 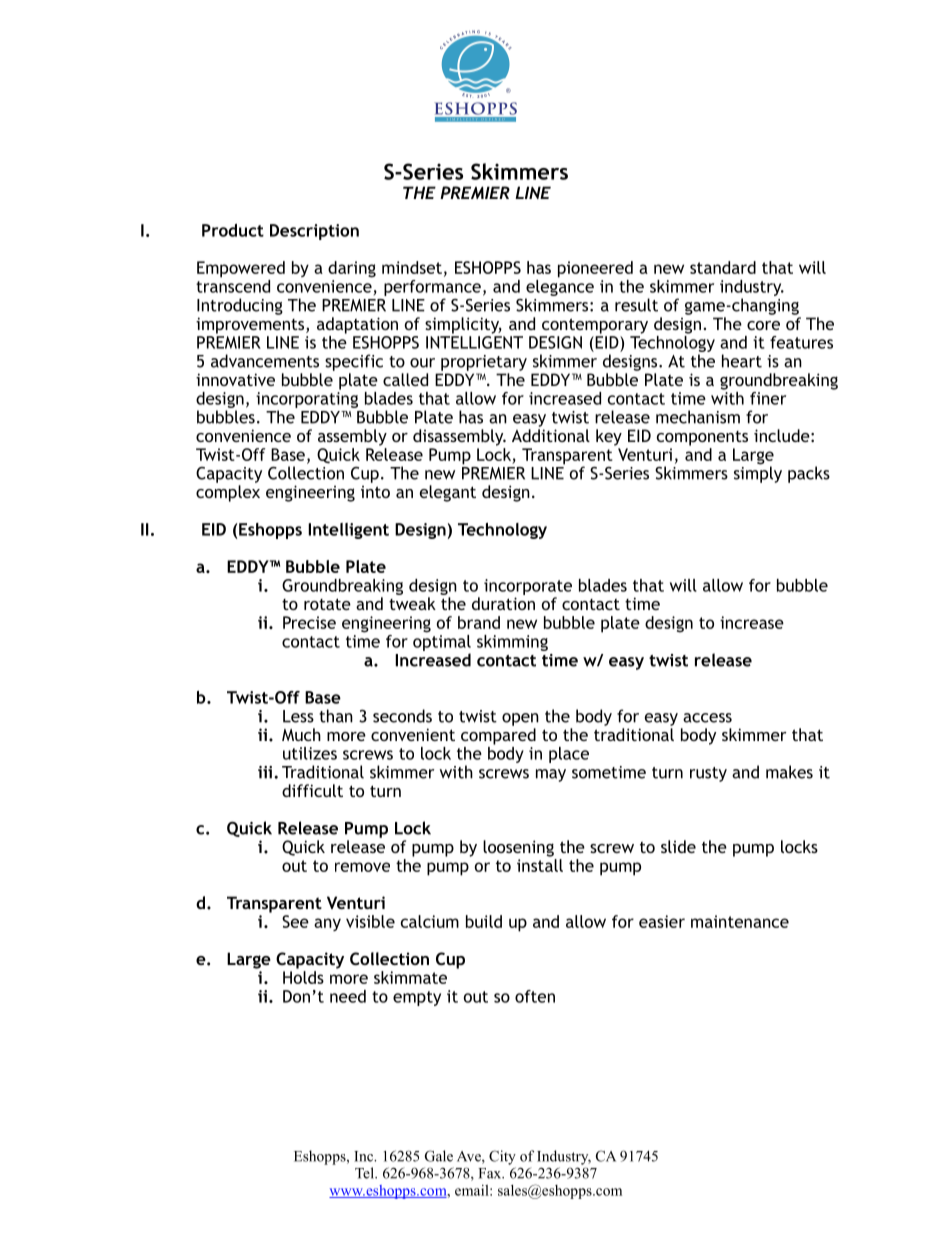 What do you see at coordinates (758, 473) in the page?
I see `simply` at bounding box center [758, 473].
